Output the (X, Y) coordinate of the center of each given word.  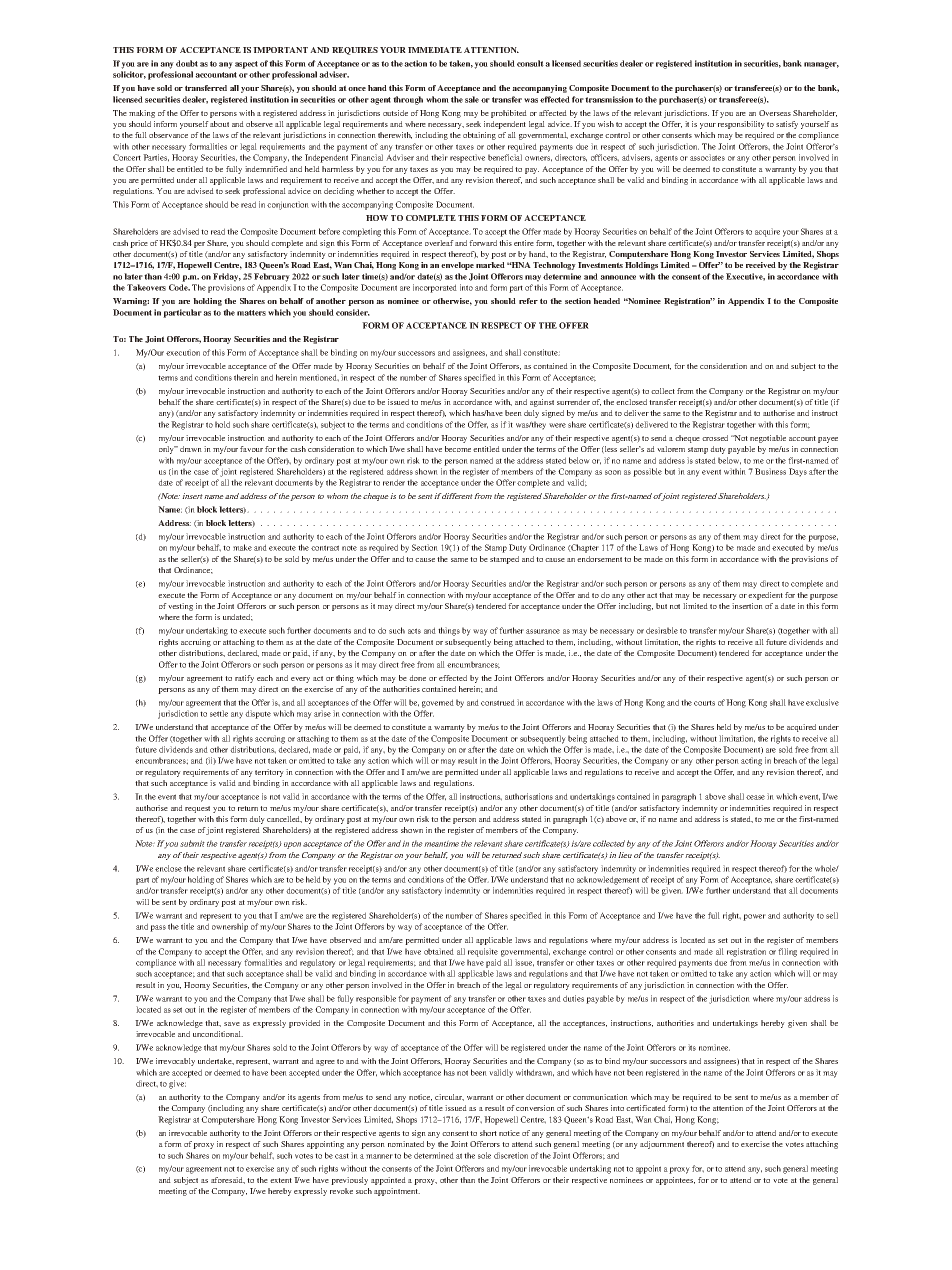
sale (472, 99)
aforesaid (228, 1180)
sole (484, 1155)
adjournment (662, 1145)
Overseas (775, 113)
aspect (246, 65)
